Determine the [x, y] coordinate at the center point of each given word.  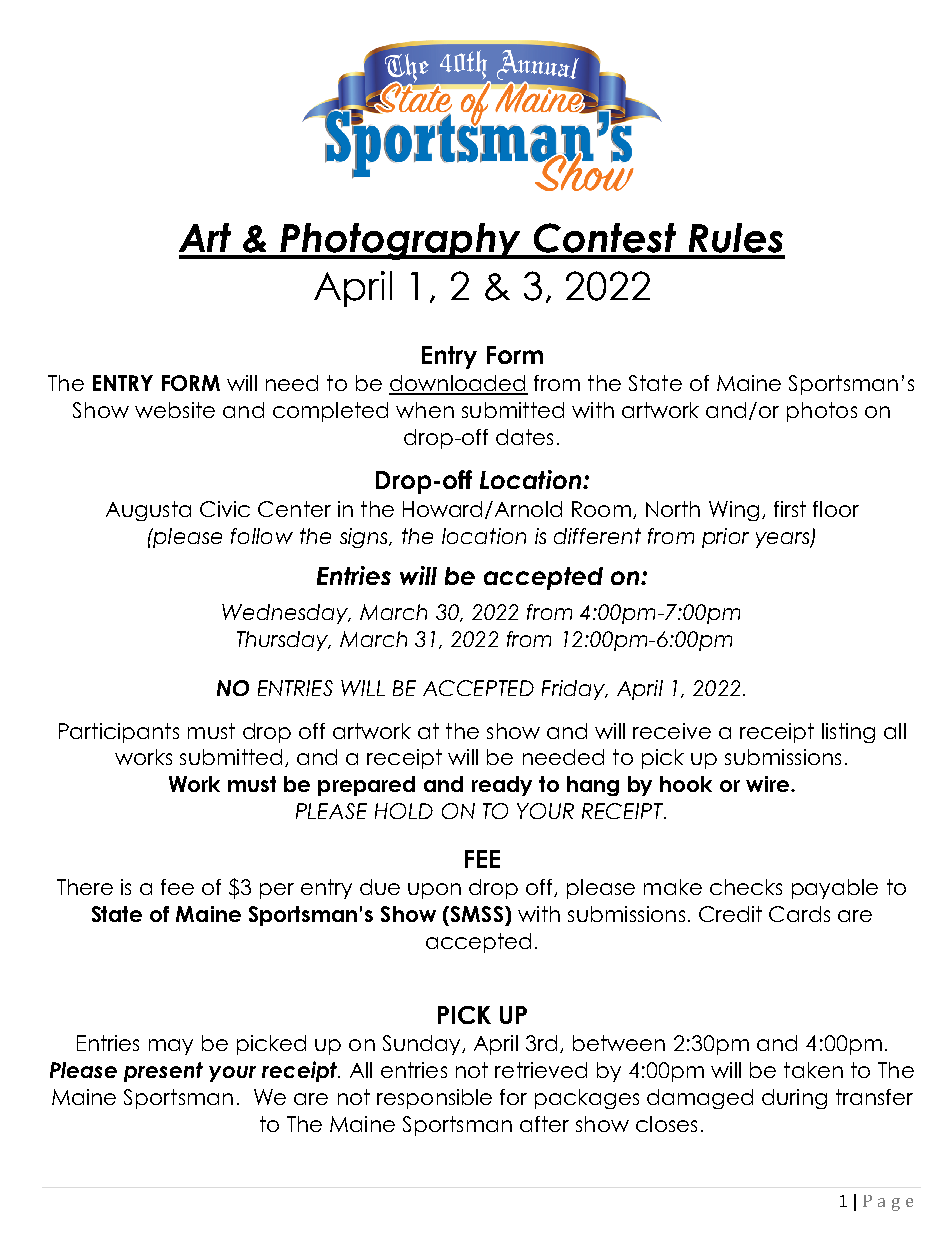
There [85, 887]
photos [822, 412]
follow [262, 536]
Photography [401, 241]
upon [434, 891]
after [544, 1124]
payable [835, 889]
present [163, 1072]
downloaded [458, 384]
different [597, 536]
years [784, 540]
